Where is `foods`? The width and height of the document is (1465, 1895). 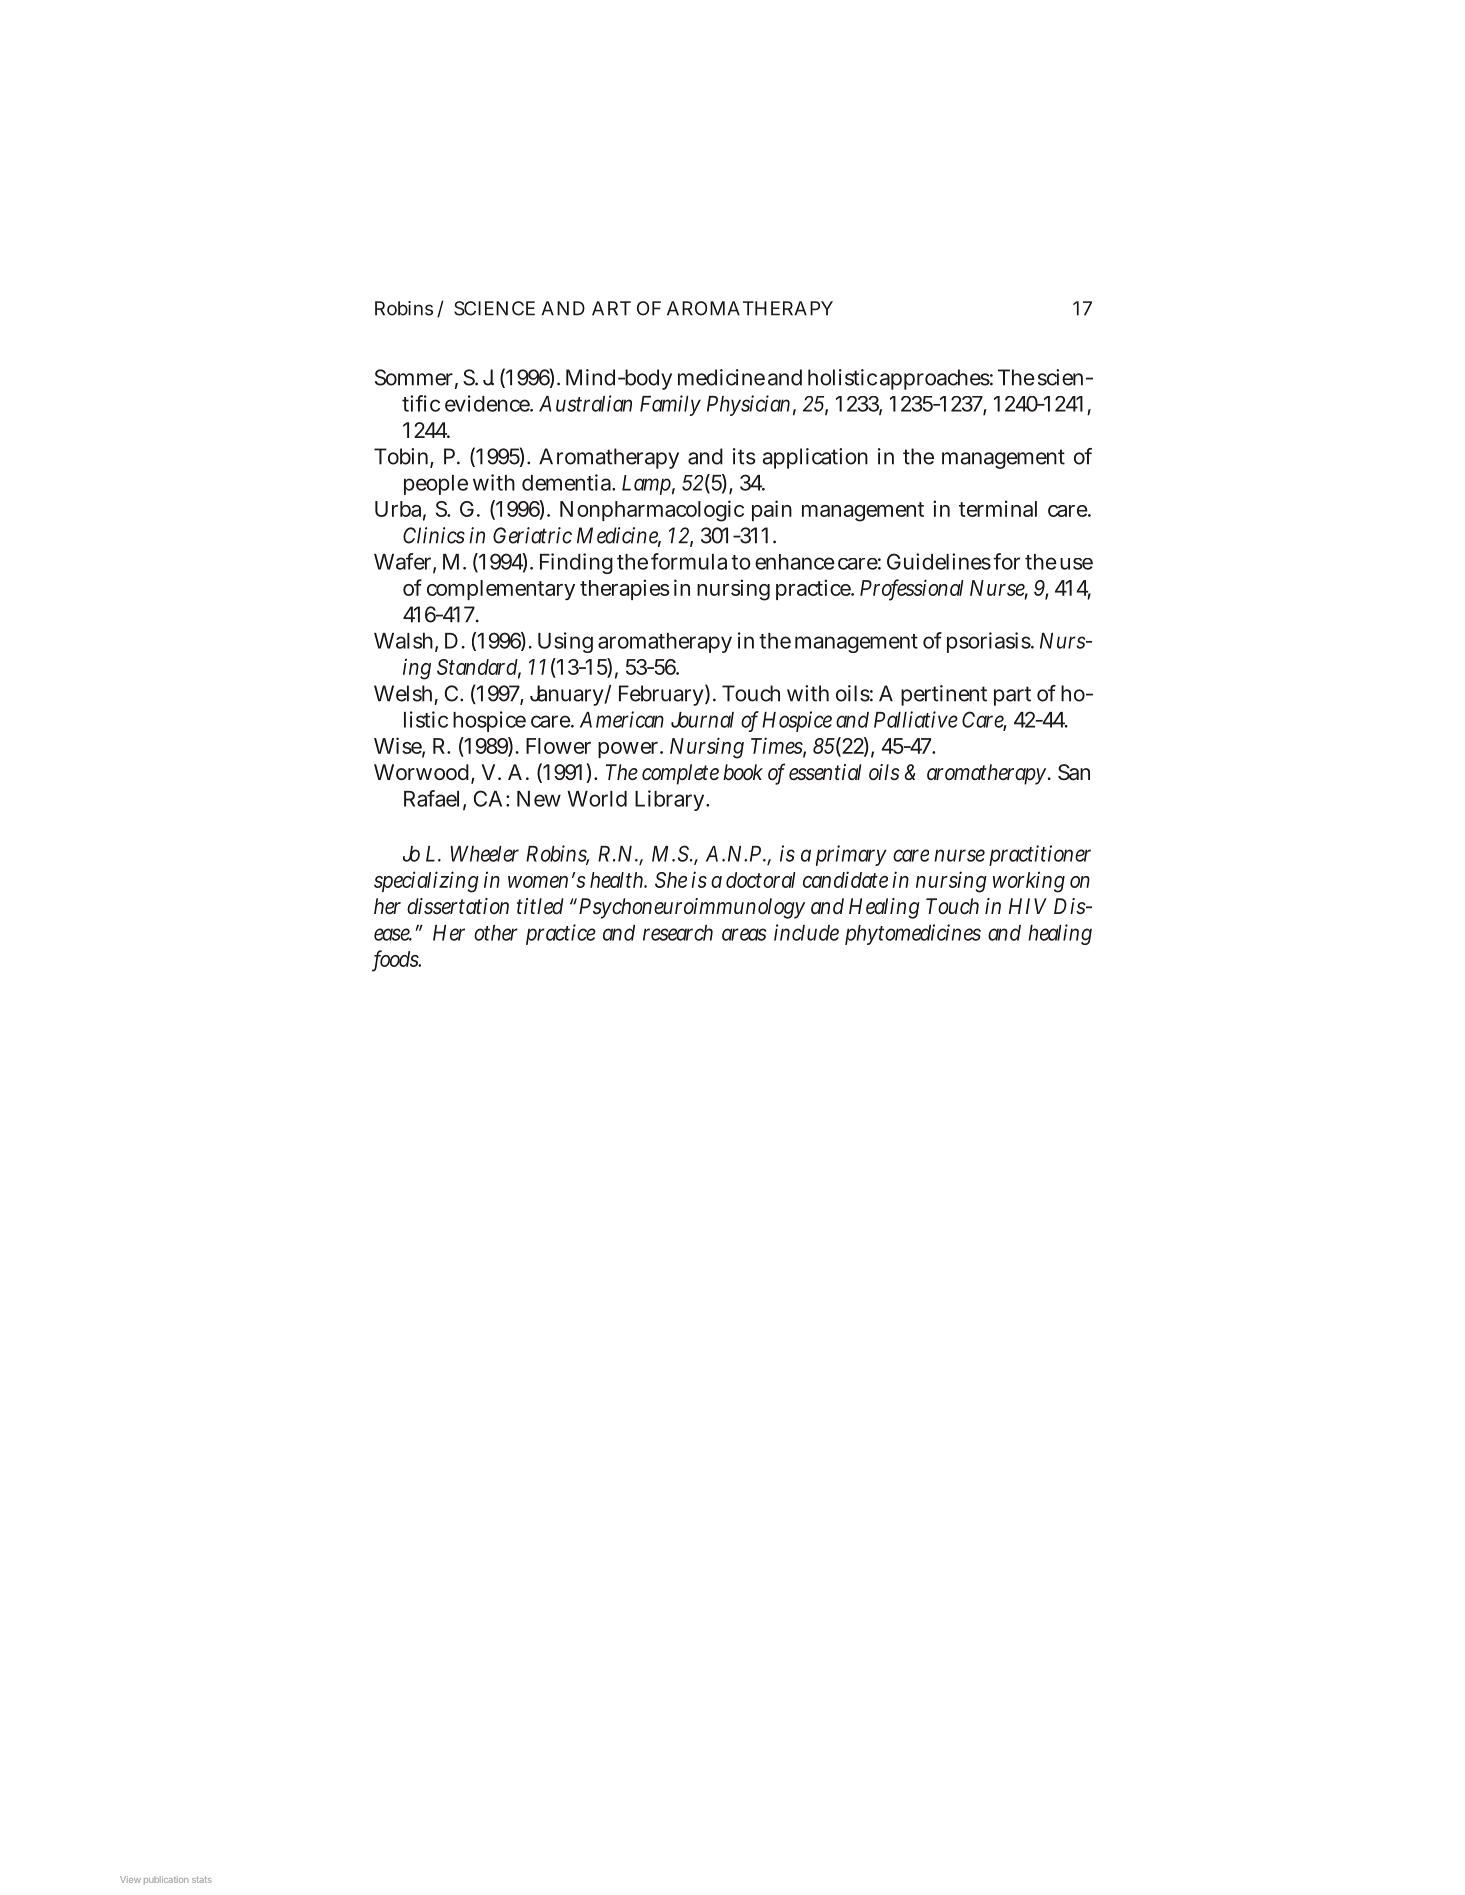
foods is located at coordinates (396, 960).
